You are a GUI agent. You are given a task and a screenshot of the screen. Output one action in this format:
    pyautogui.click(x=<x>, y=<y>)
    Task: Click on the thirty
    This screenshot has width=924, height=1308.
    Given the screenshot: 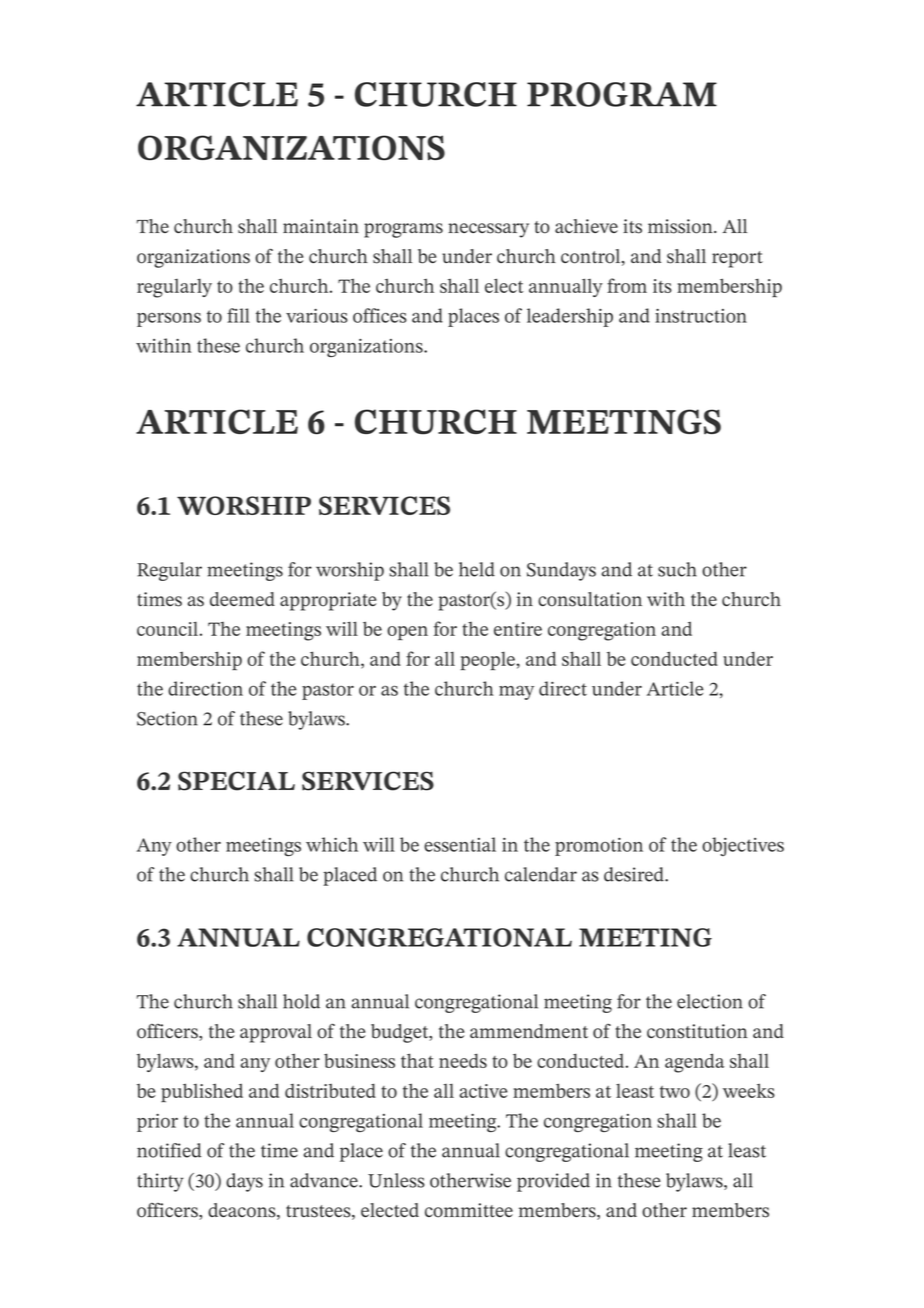 What is the action you would take?
    pyautogui.click(x=160, y=1182)
